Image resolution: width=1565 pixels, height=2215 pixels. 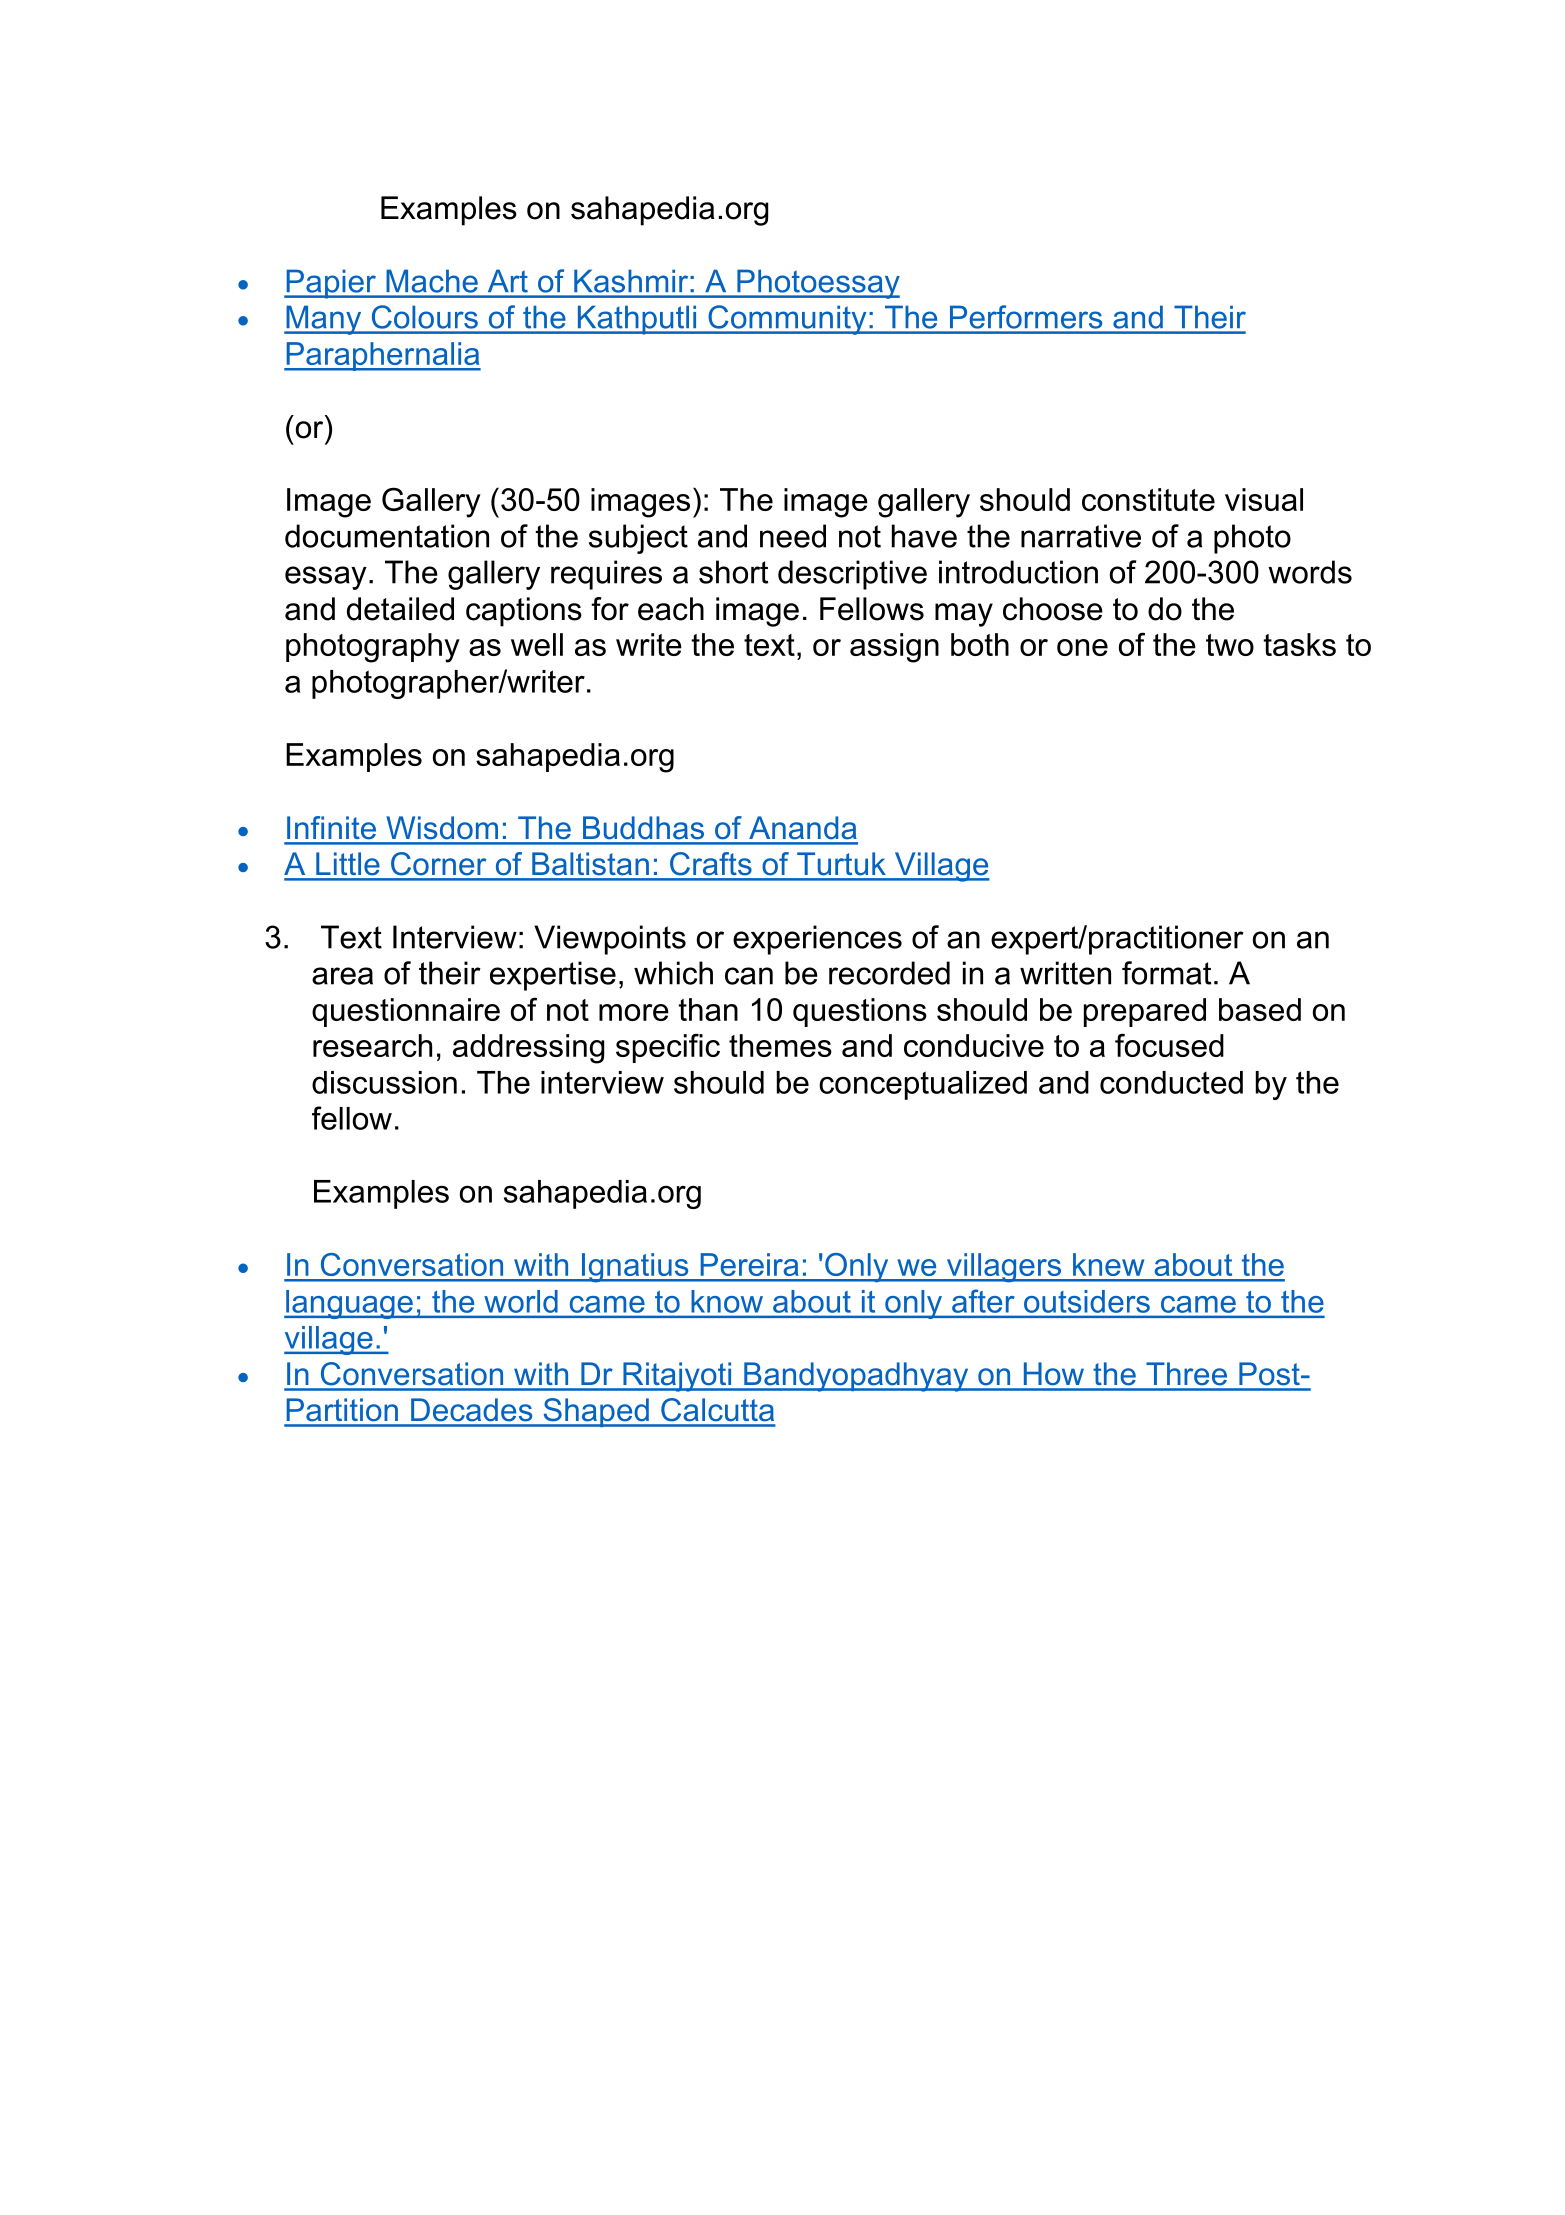 What do you see at coordinates (521, 1301) in the screenshot?
I see `world` at bounding box center [521, 1301].
